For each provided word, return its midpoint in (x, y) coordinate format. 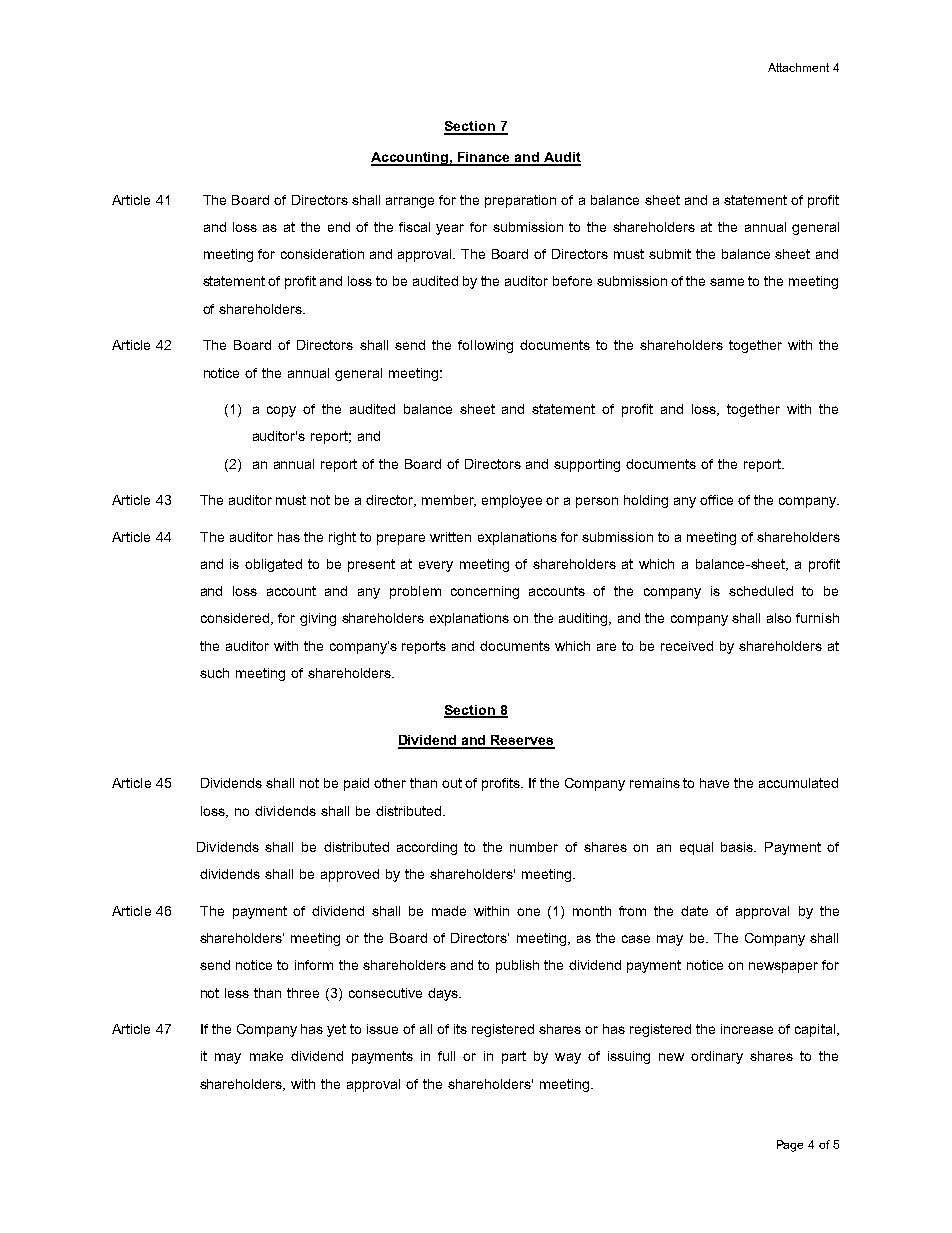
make (266, 1056)
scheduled (761, 591)
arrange (410, 202)
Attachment (798, 67)
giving (318, 619)
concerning (485, 592)
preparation (520, 201)
